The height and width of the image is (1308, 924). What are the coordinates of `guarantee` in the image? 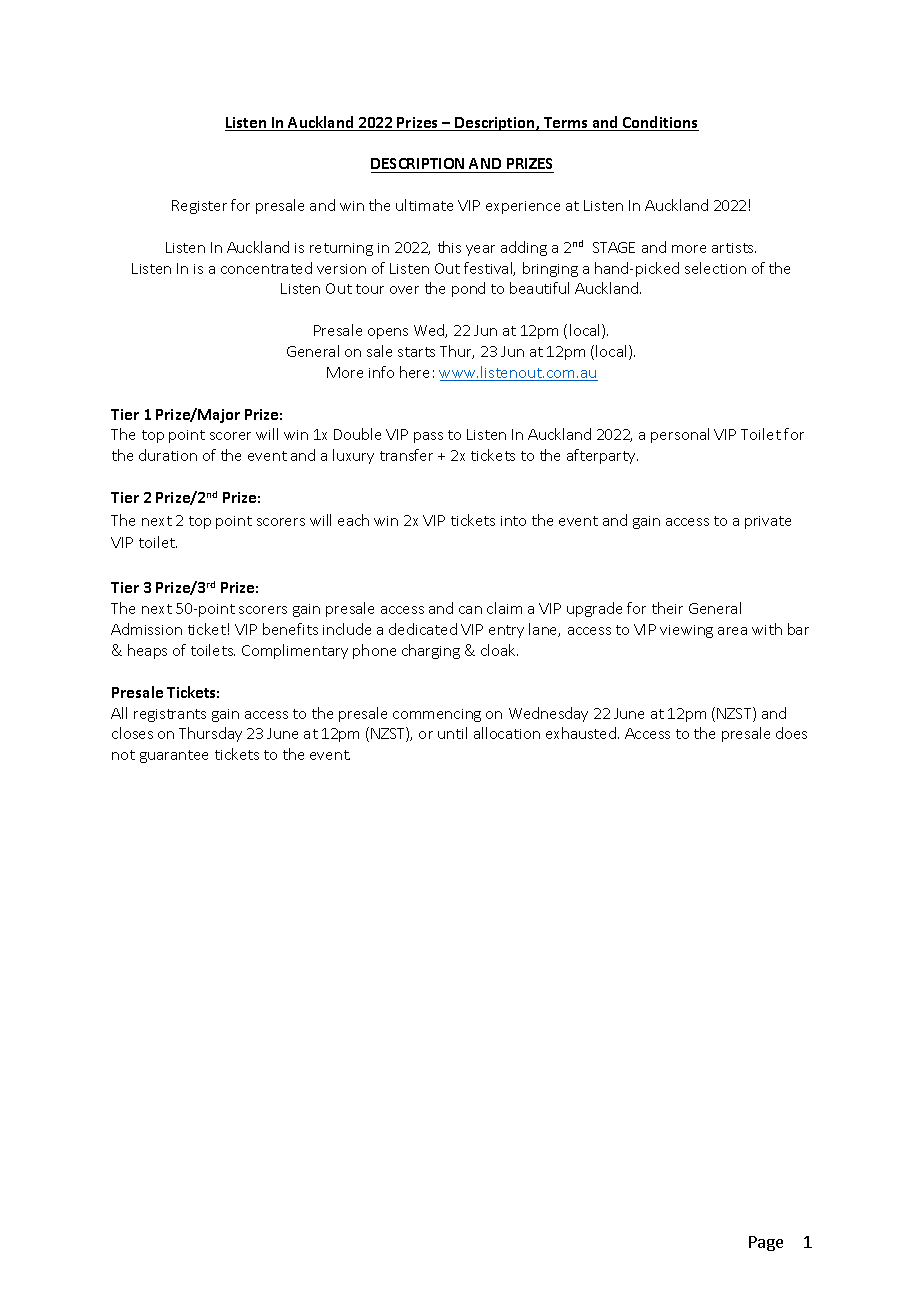 It's located at (174, 756).
